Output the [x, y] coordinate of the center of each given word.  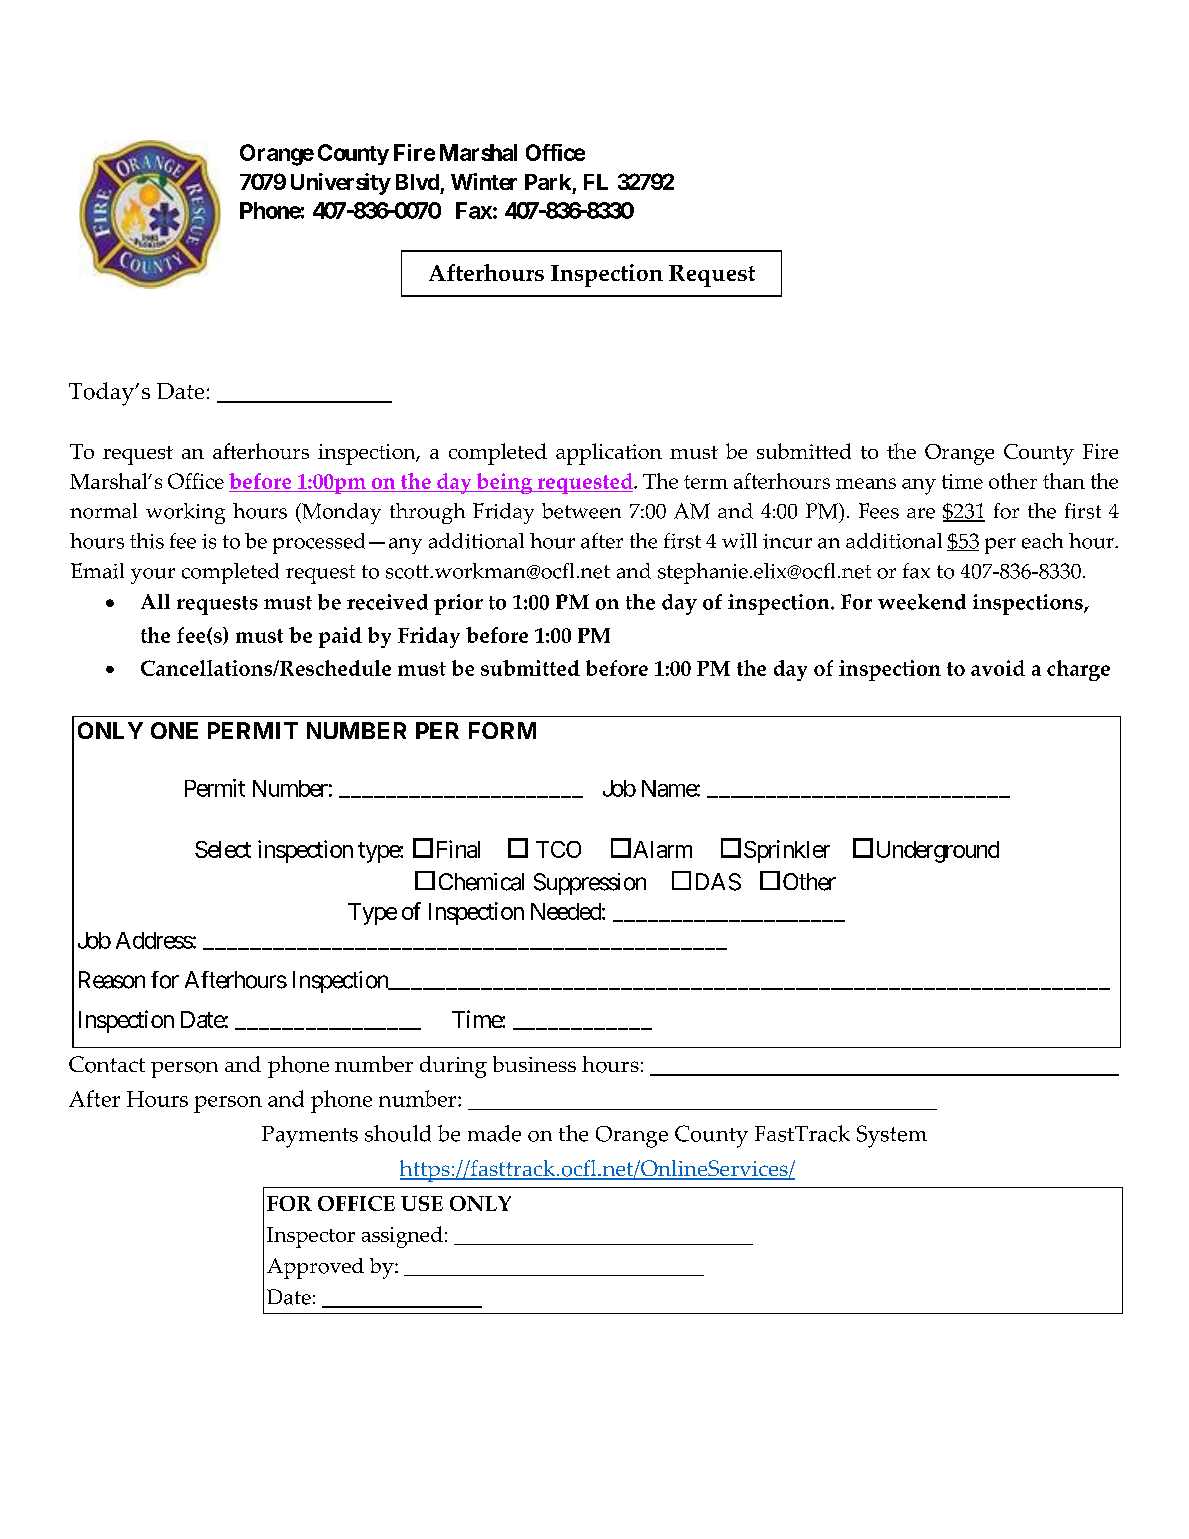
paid [340, 637]
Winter [484, 181]
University [341, 184]
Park [548, 182]
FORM [502, 730]
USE [422, 1203]
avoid [998, 668]
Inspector [311, 1237]
